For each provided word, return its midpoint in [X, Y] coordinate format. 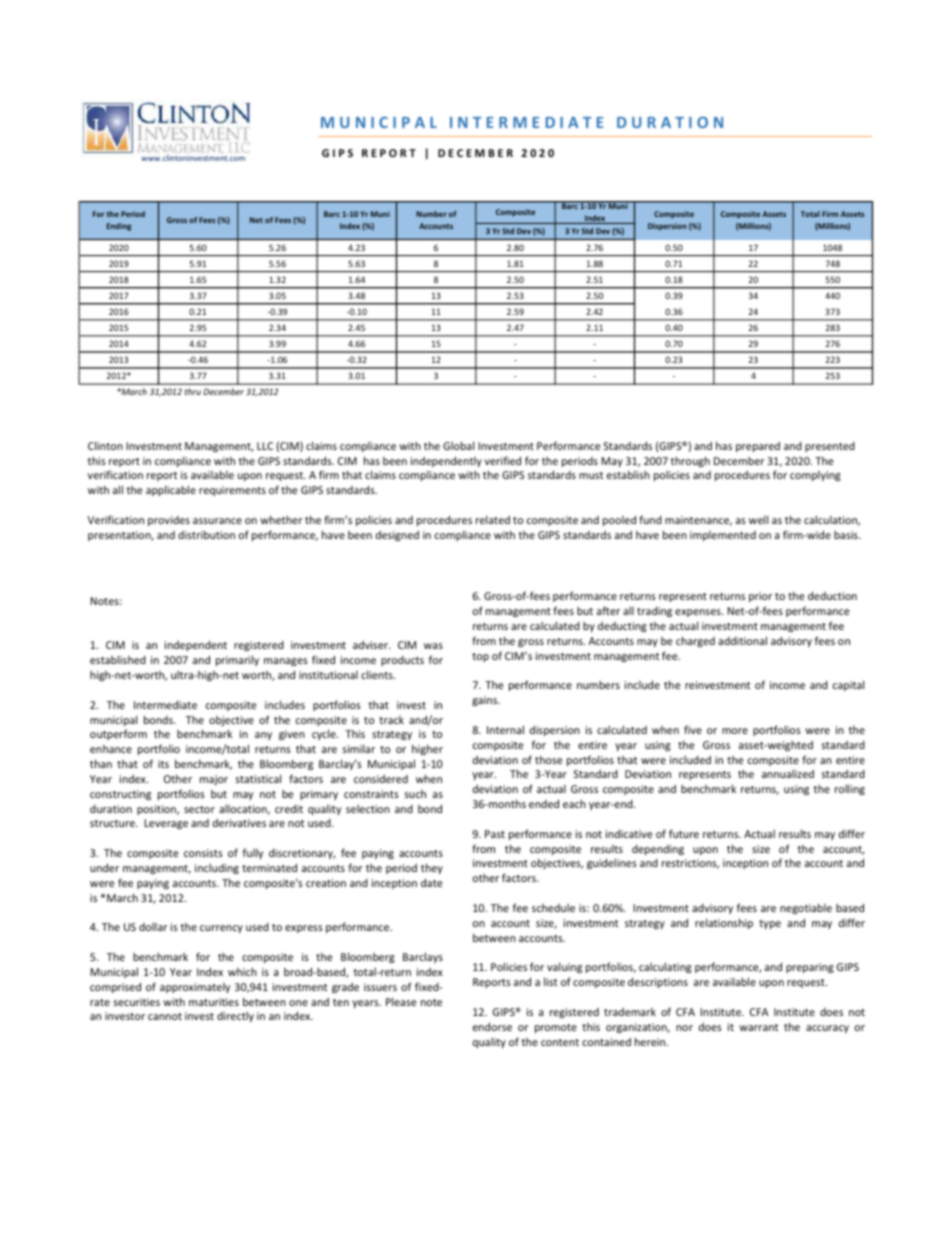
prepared [758, 446]
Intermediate [165, 704]
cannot [165, 1016]
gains [486, 701]
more [735, 731]
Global [458, 445]
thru [193, 391]
